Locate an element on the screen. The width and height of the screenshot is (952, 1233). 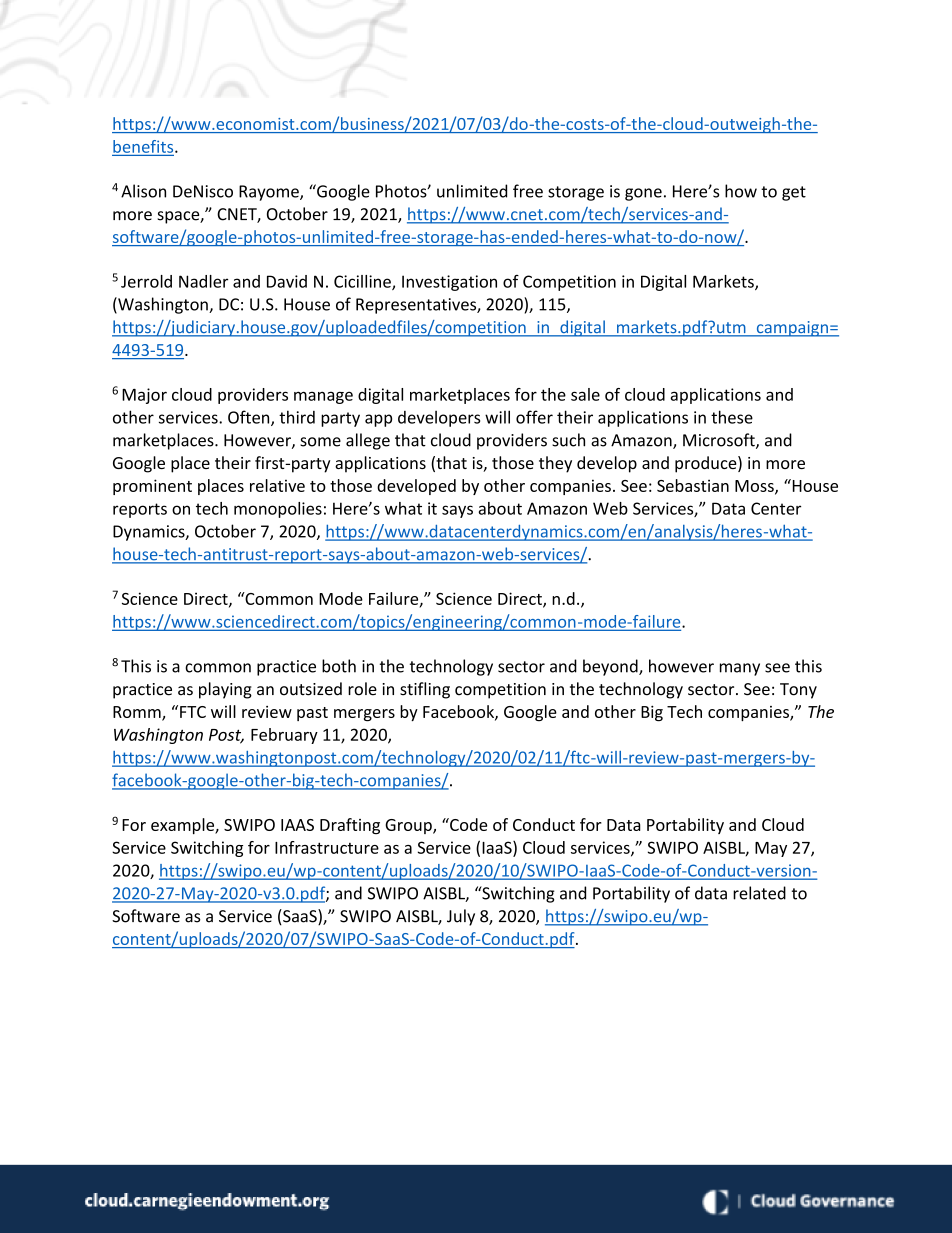
related is located at coordinates (759, 893).
